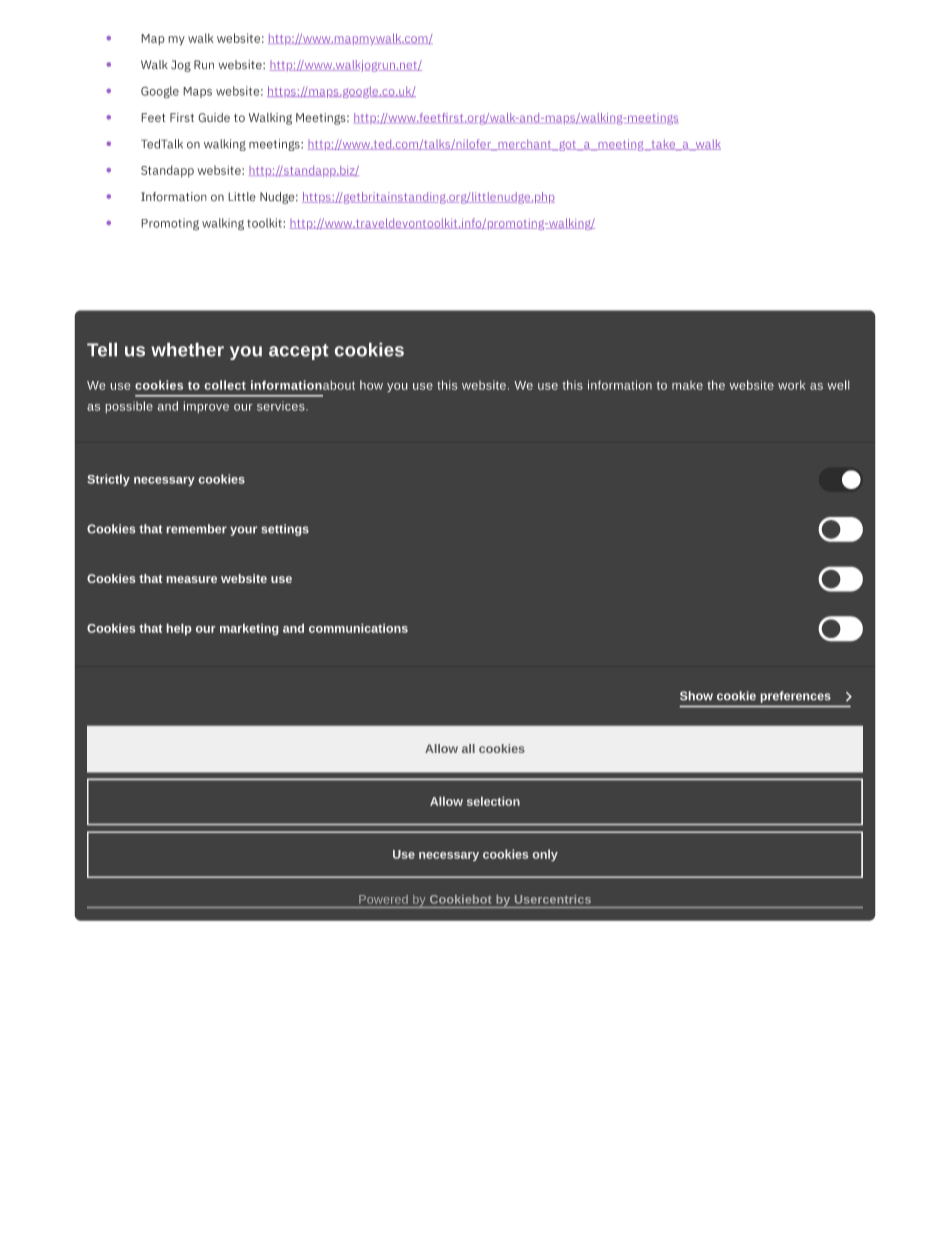 The image size is (952, 1233). What do you see at coordinates (298, 352) in the screenshot?
I see `accept` at bounding box center [298, 352].
